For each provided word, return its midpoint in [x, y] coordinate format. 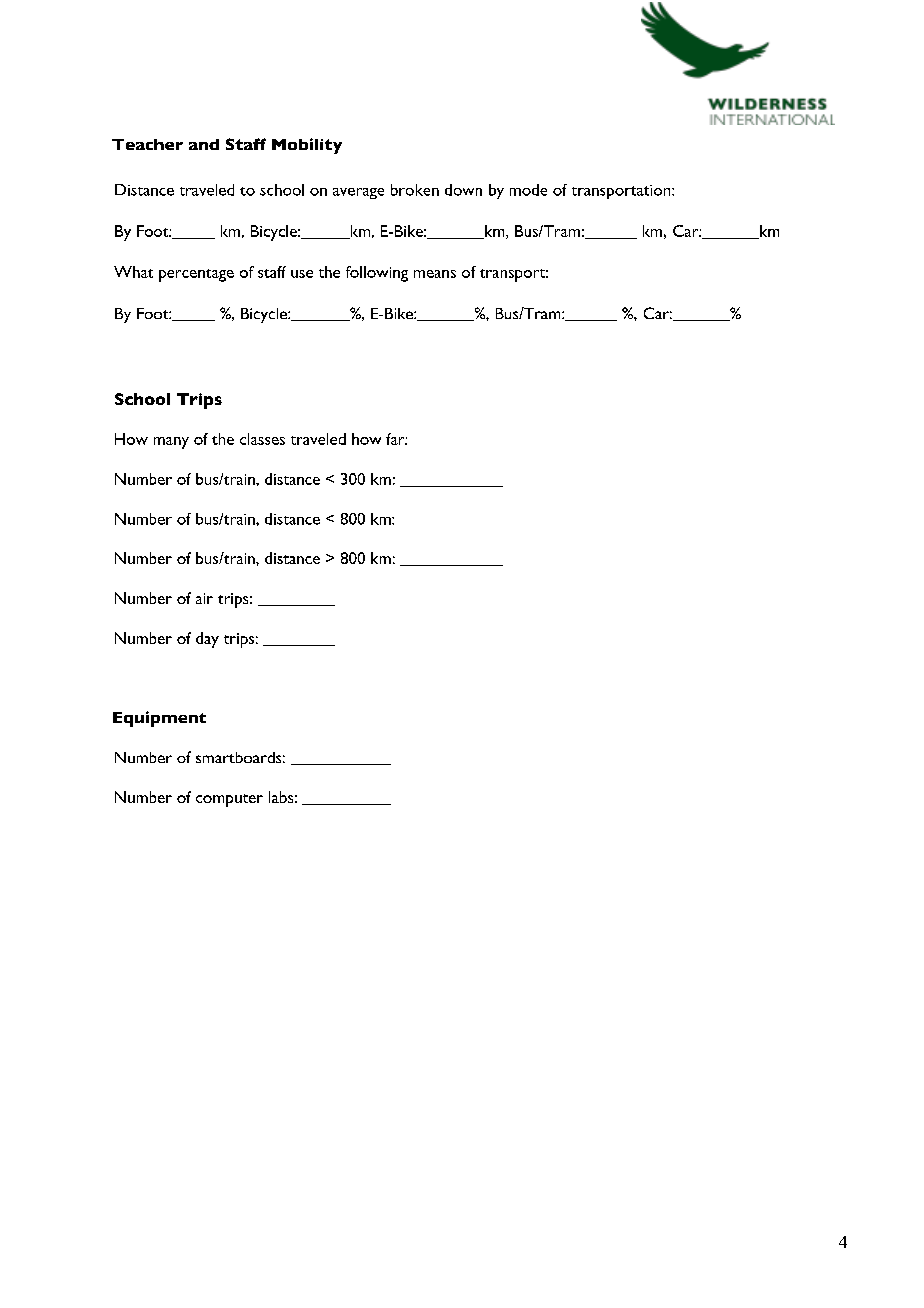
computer [229, 800]
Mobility [307, 146]
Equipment [159, 719]
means [435, 274]
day [207, 640]
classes [262, 439]
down [463, 190]
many [171, 443]
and [204, 144]
